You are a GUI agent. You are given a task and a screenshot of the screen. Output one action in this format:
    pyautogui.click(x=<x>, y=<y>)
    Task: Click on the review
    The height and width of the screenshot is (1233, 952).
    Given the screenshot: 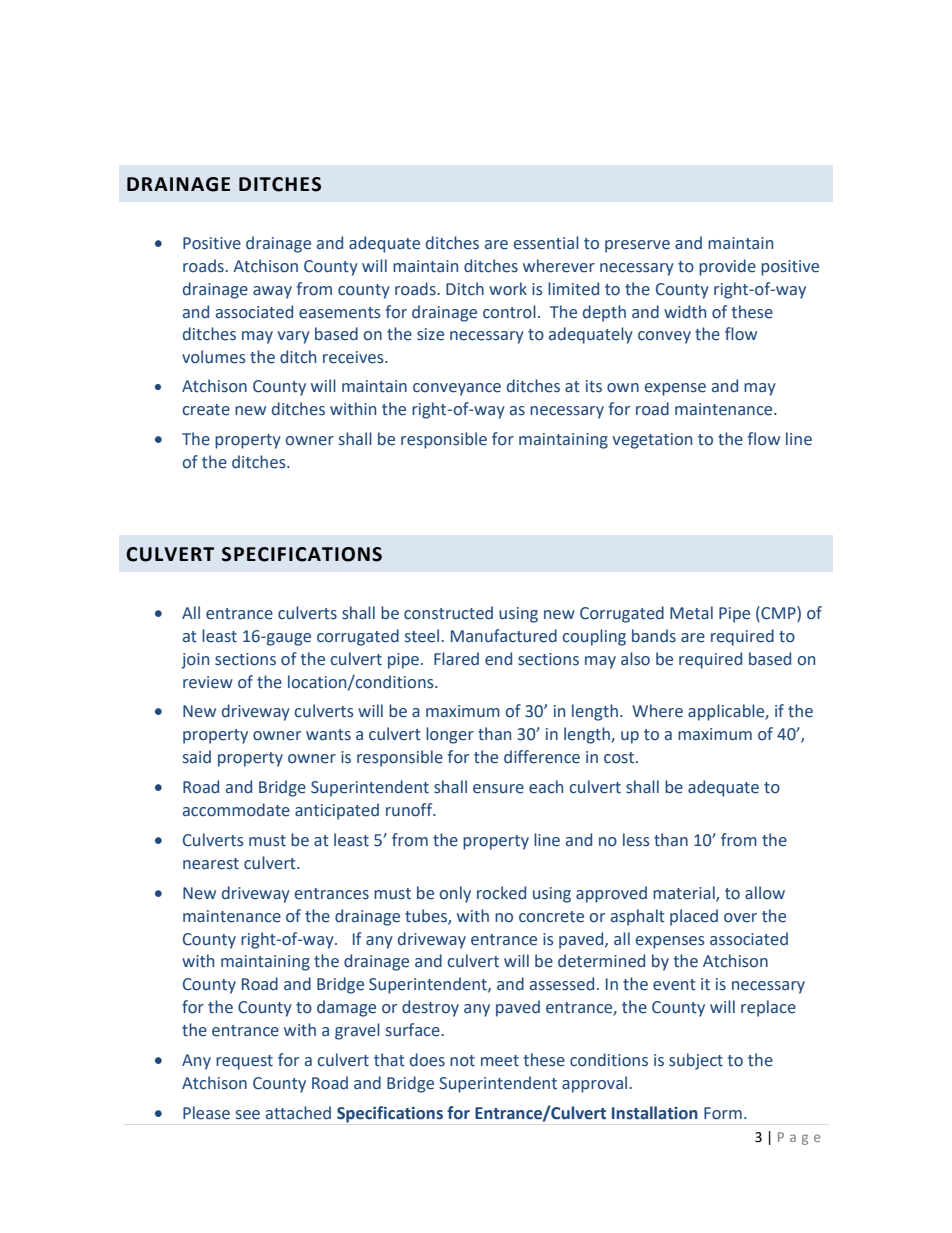 What is the action you would take?
    pyautogui.click(x=208, y=682)
